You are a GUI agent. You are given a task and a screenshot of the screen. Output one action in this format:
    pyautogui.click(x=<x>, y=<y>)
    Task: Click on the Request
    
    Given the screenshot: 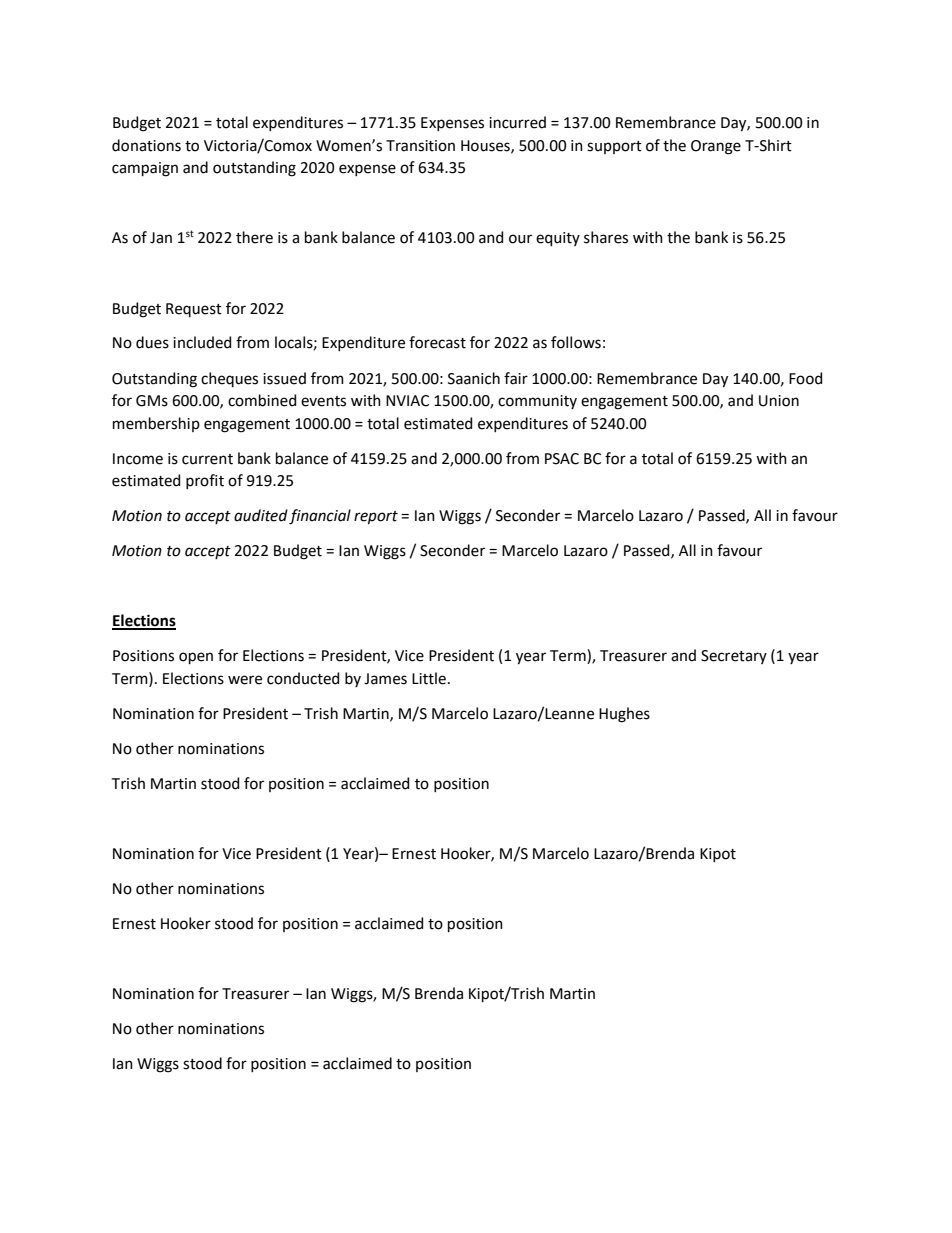 What is the action you would take?
    pyautogui.click(x=194, y=310)
